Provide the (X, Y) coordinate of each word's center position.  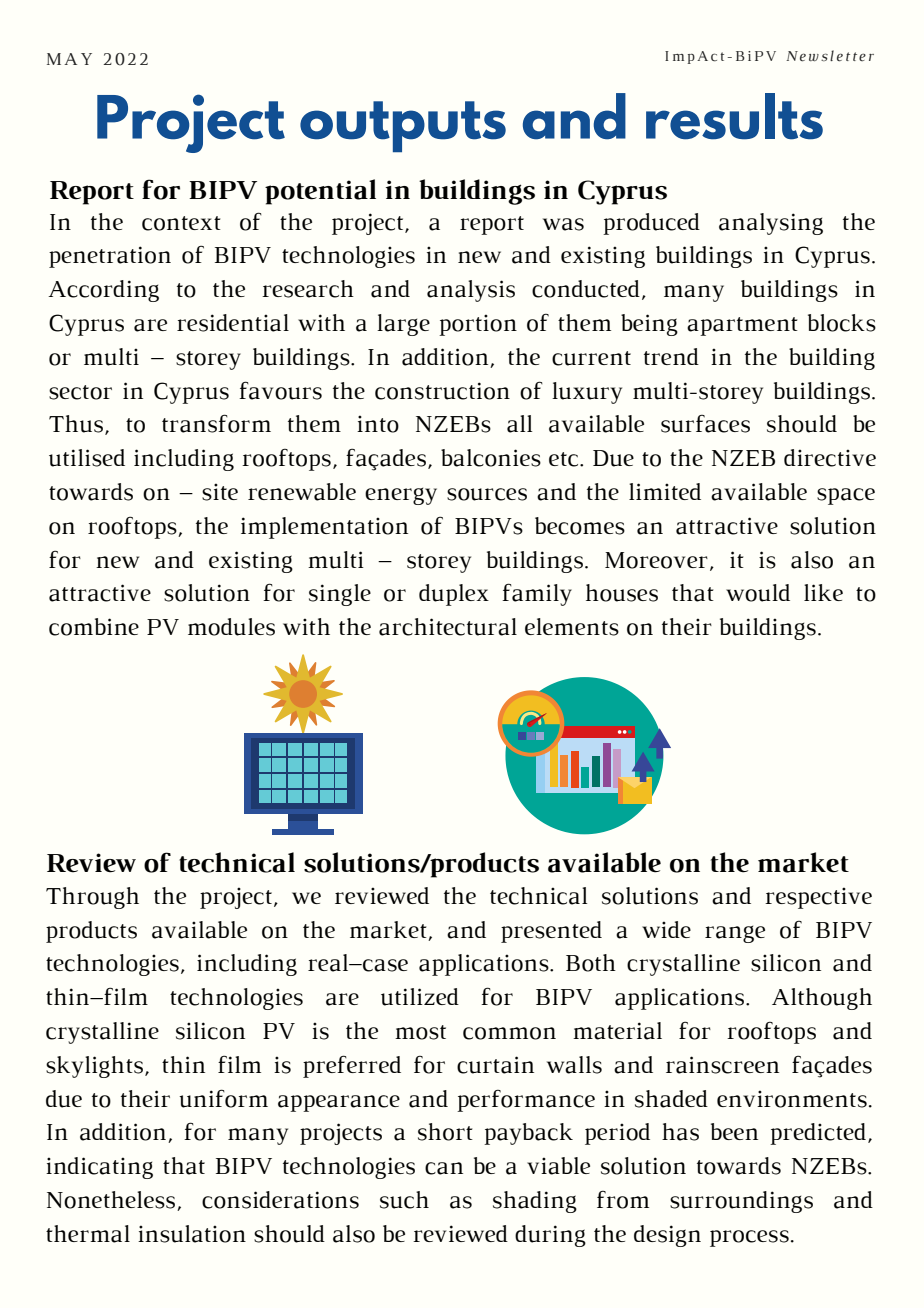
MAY (69, 59)
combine (94, 627)
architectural (448, 627)
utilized (420, 997)
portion (478, 325)
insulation (192, 1234)
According (103, 291)
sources (487, 494)
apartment (742, 326)
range (735, 934)
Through (92, 898)
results (734, 116)
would (758, 593)
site (220, 492)
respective (818, 898)
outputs (403, 126)
